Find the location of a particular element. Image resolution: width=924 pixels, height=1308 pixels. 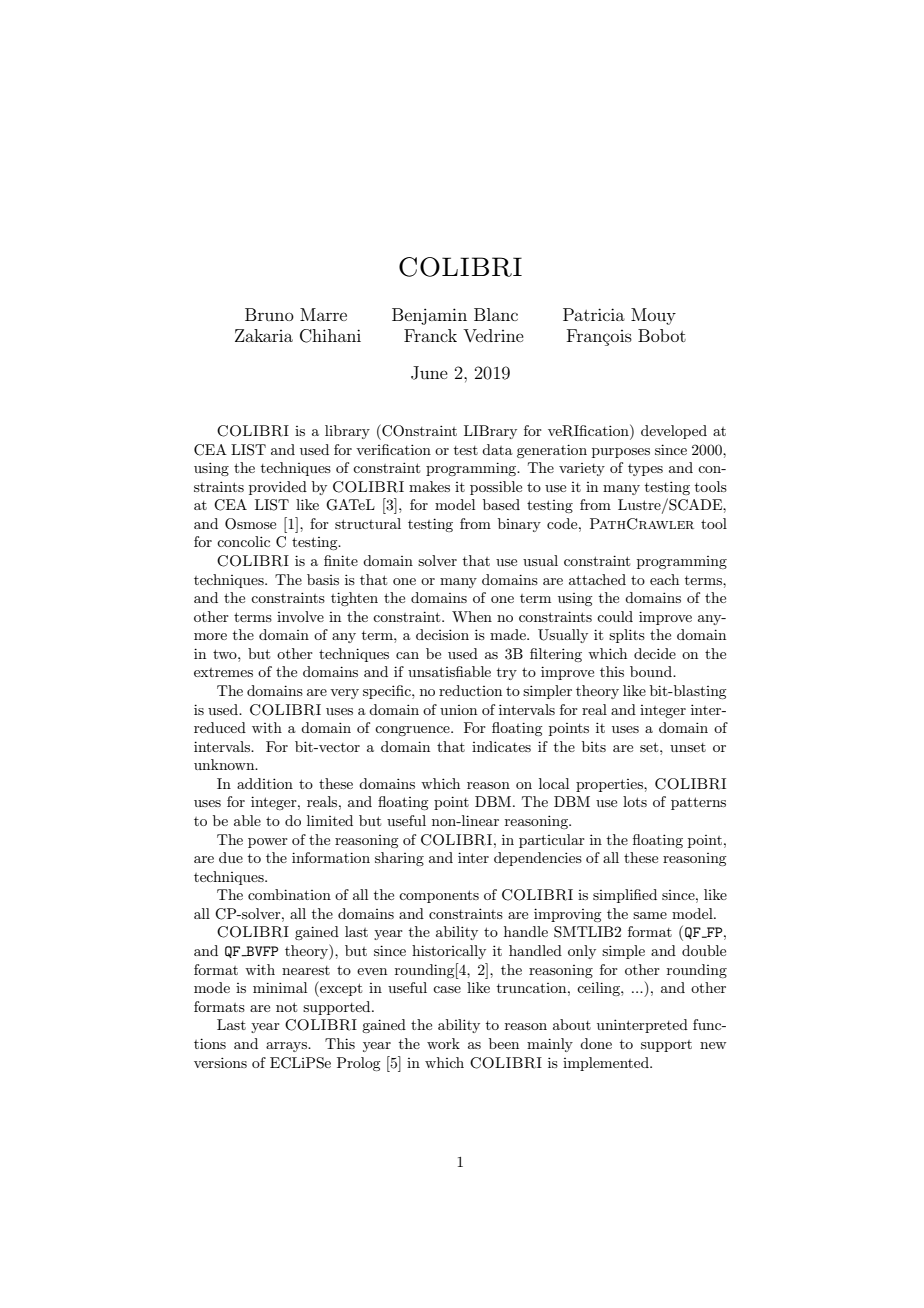

Blanc is located at coordinates (496, 314).
